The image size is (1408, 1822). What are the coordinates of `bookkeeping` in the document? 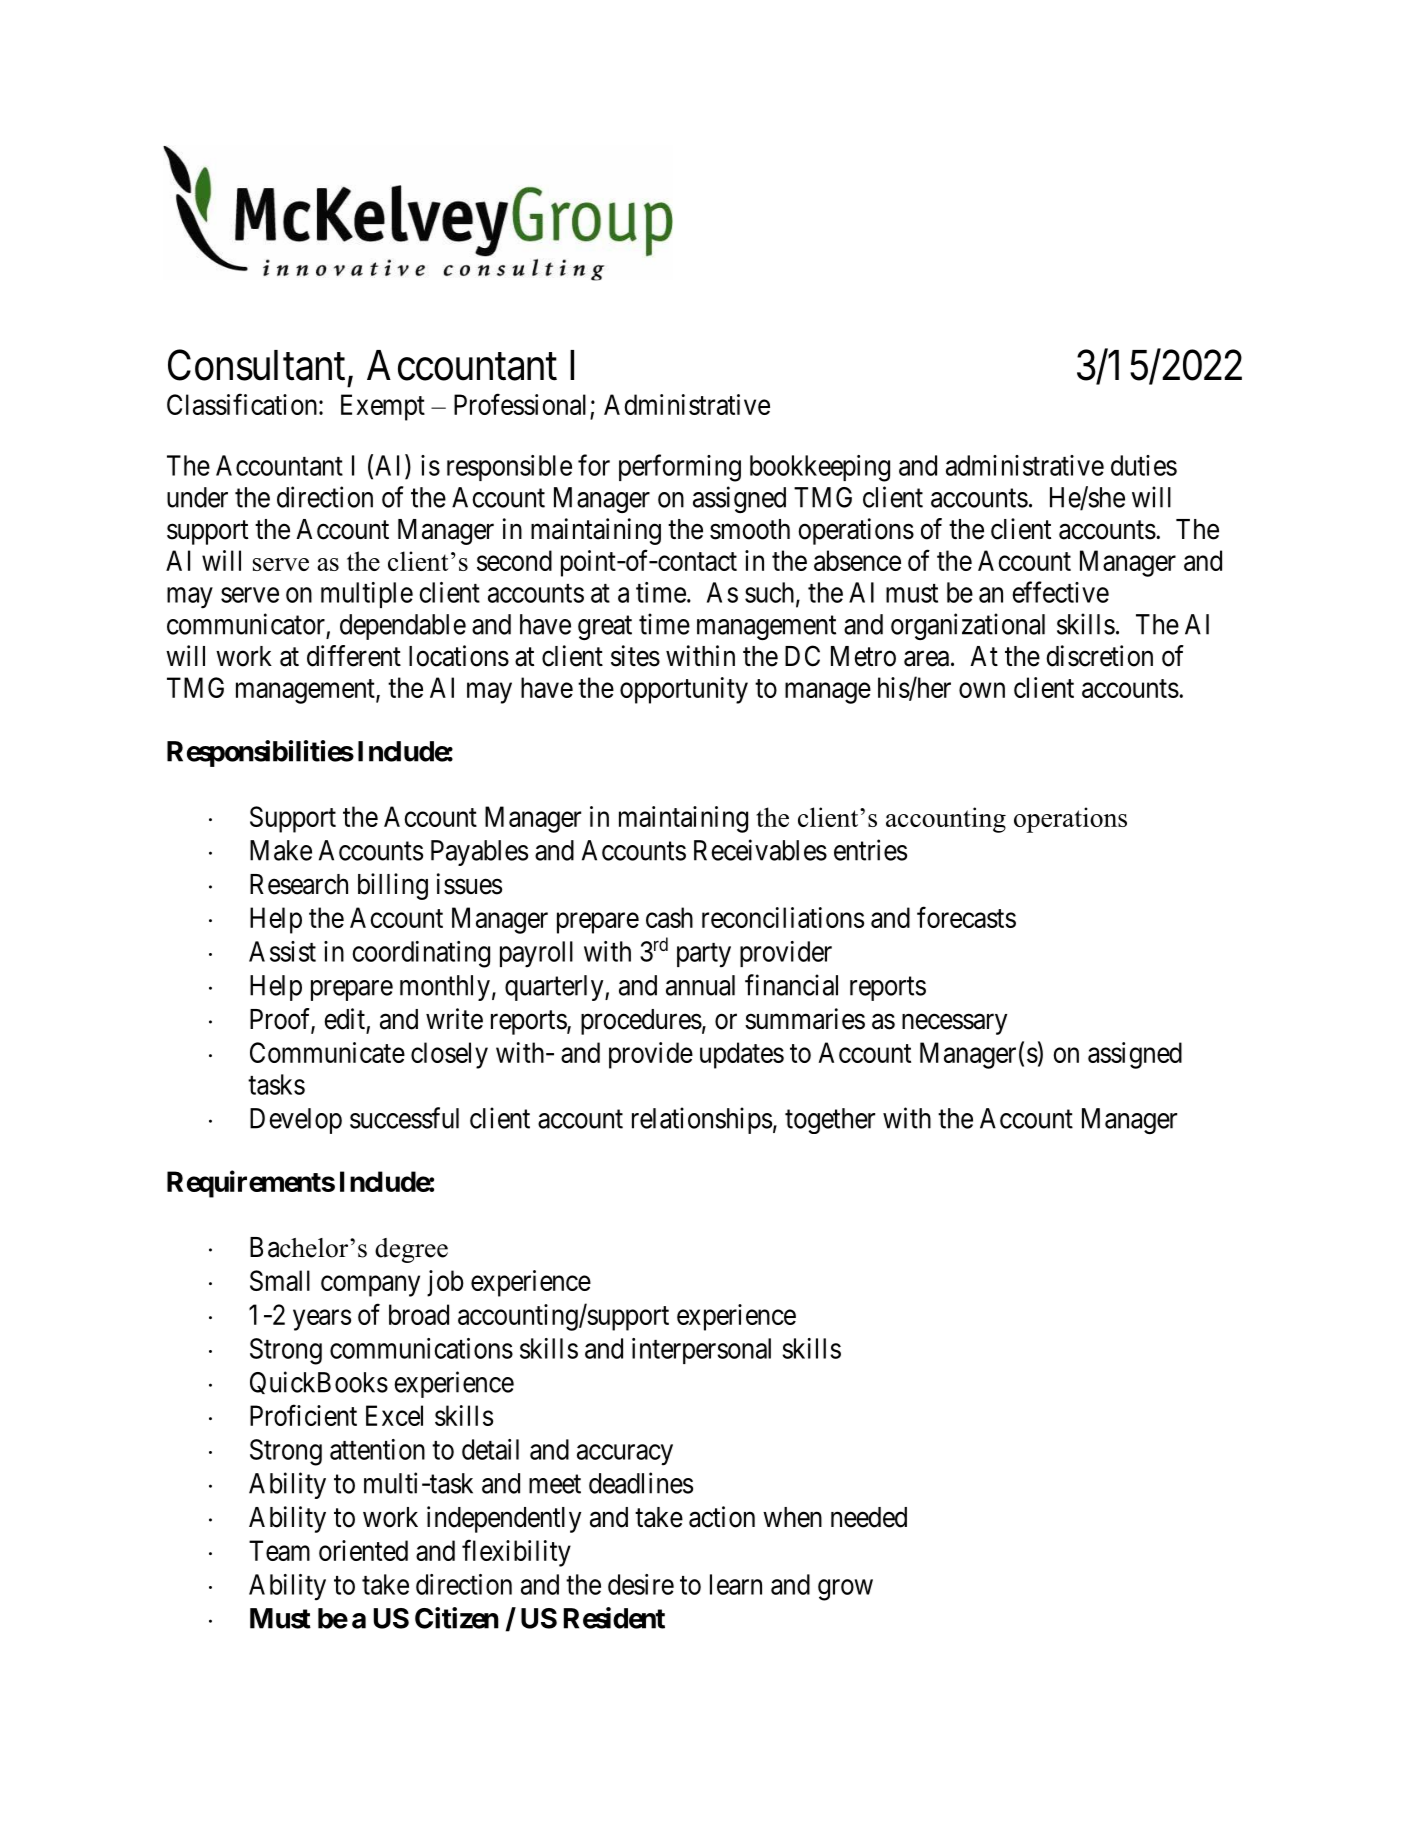 It's located at (820, 468).
